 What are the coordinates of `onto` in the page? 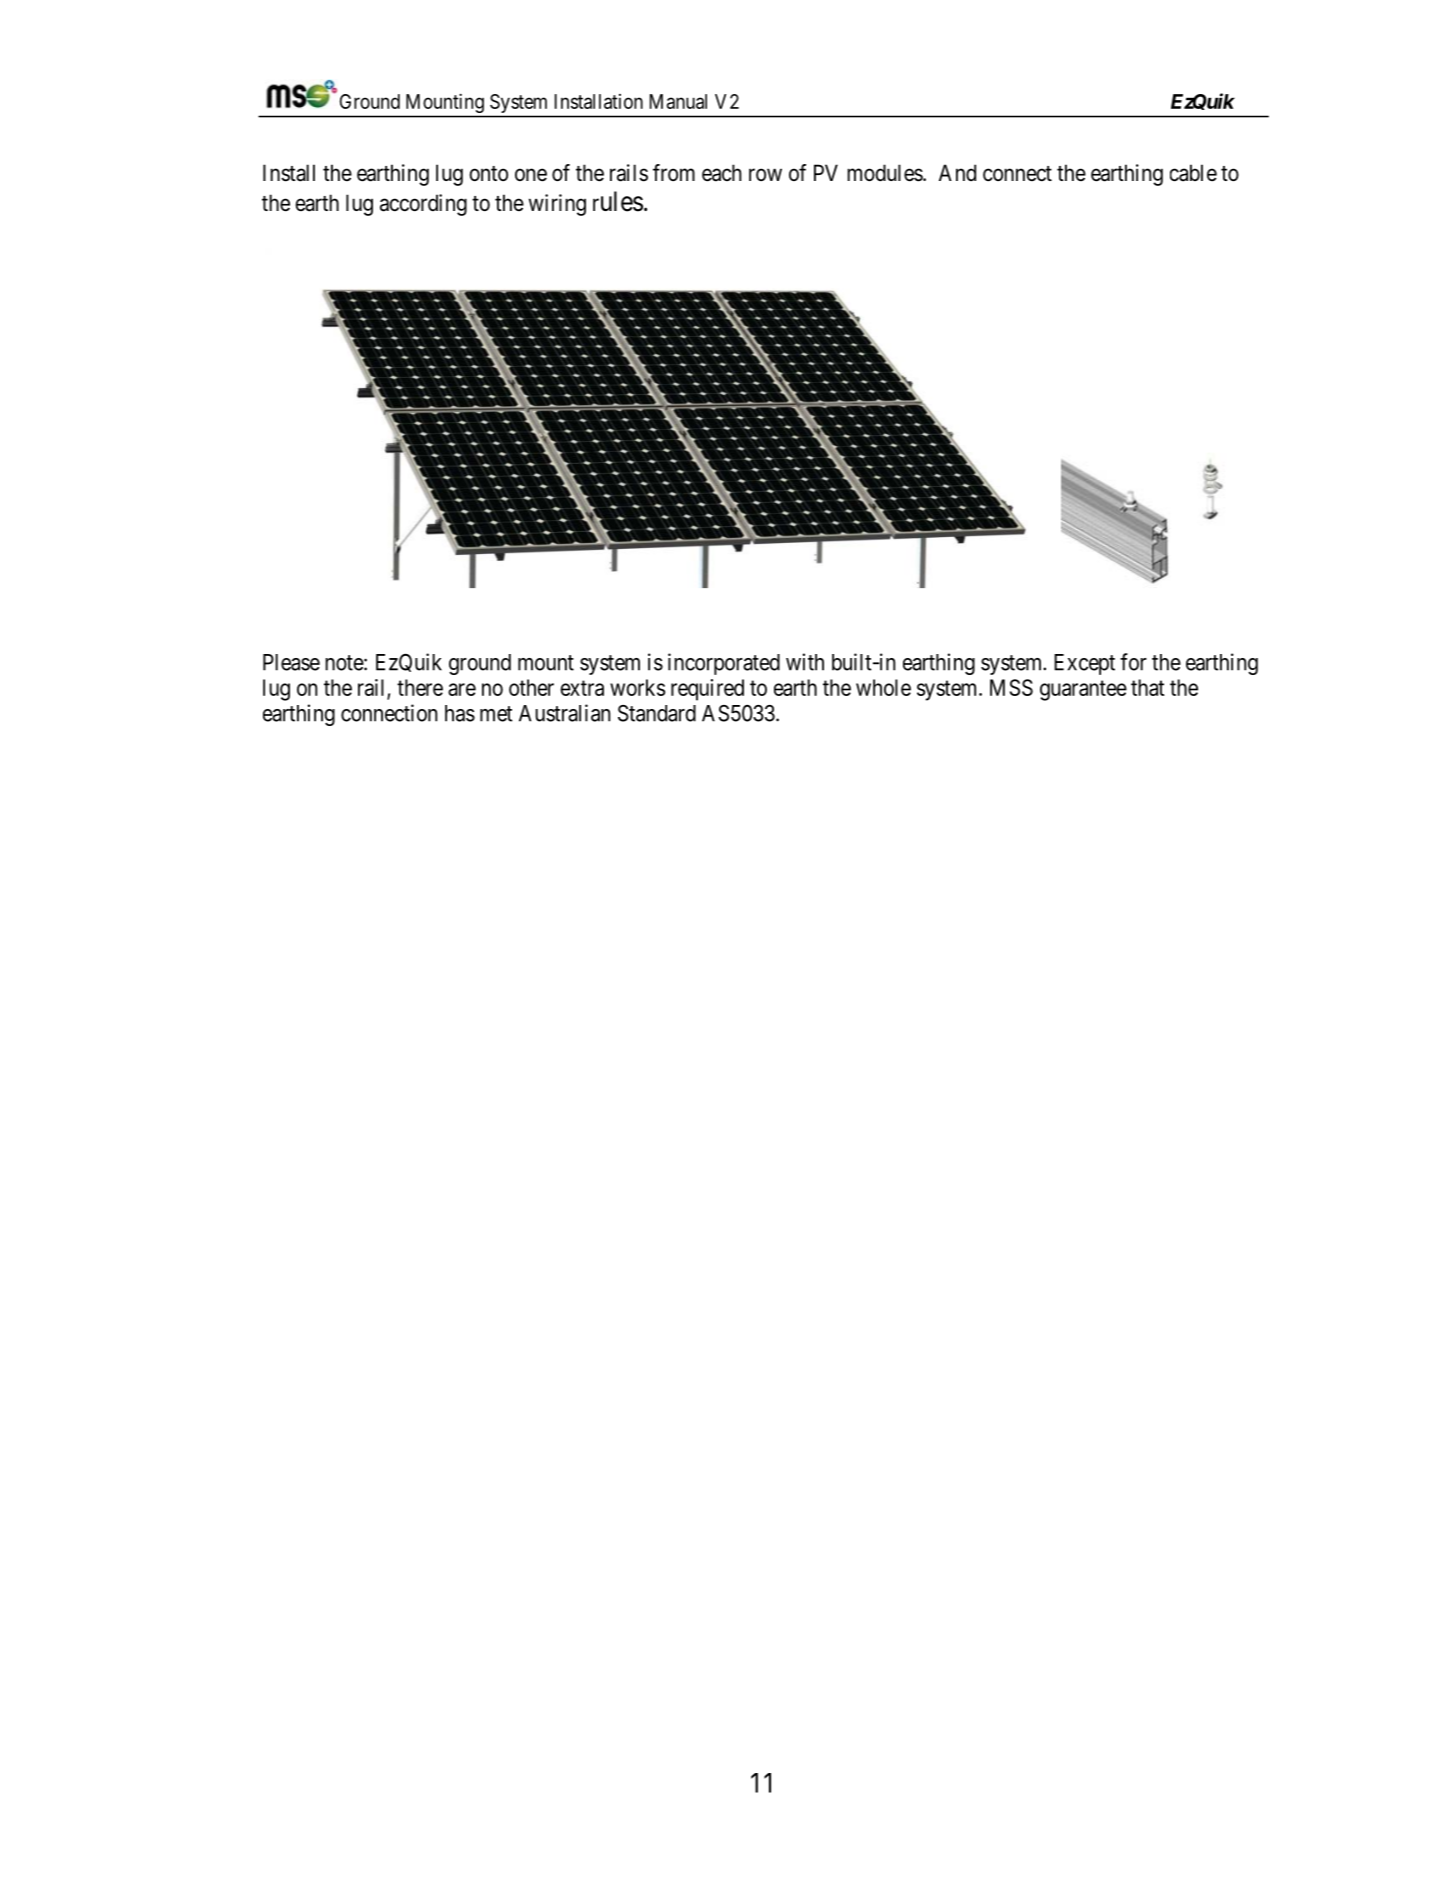 It's located at (489, 174).
